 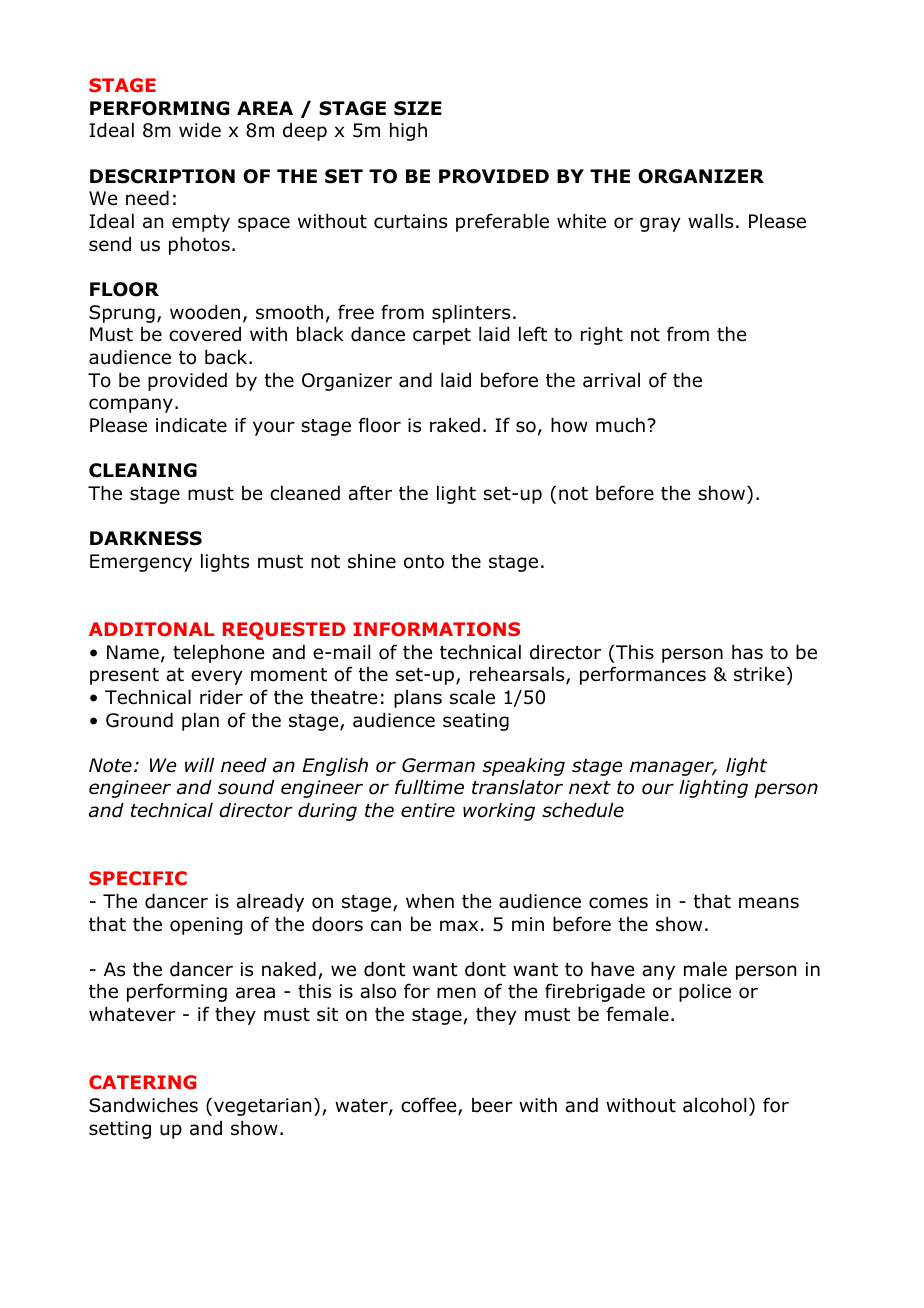 I want to click on indicate, so click(x=191, y=425).
